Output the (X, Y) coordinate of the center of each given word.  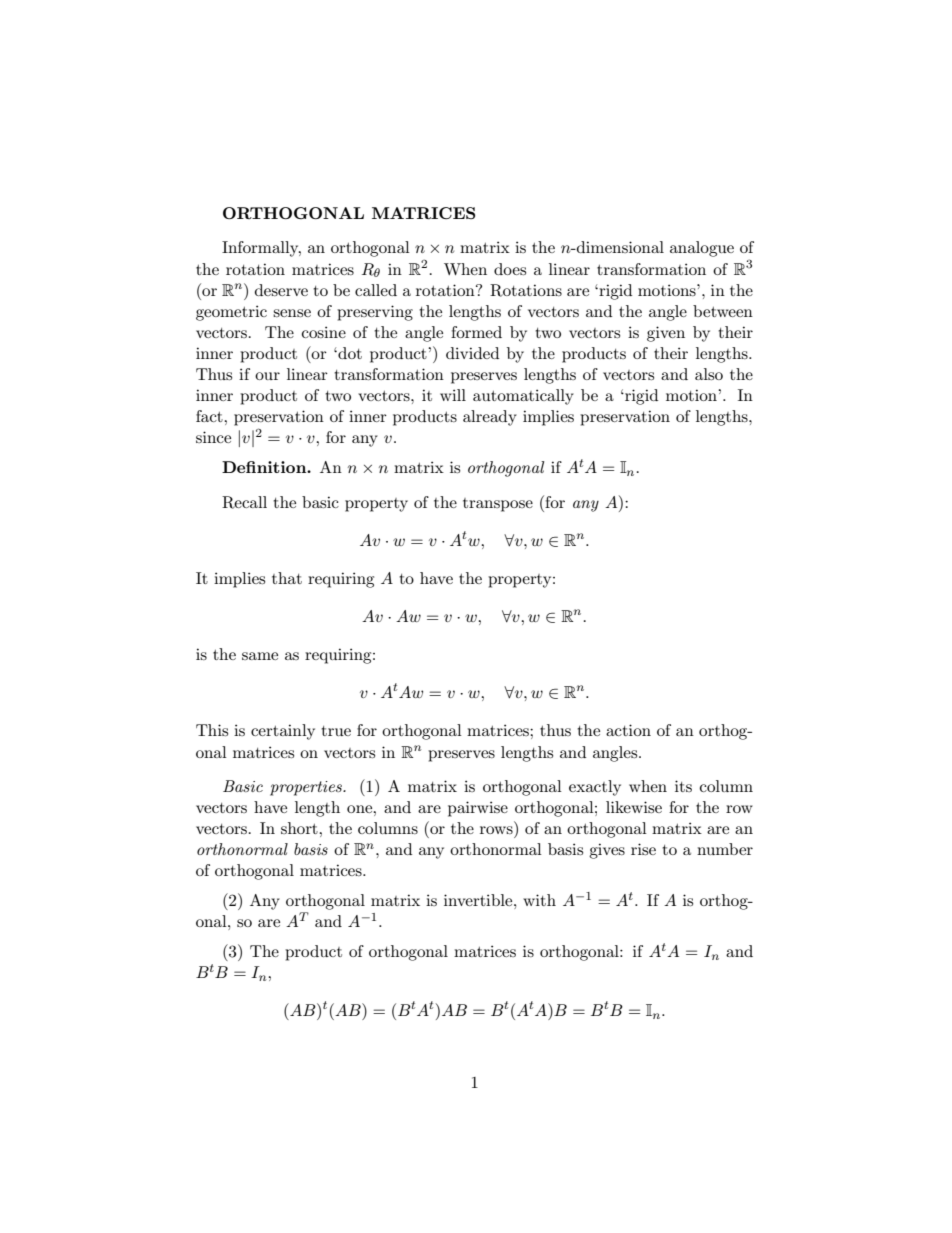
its (683, 786)
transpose (498, 505)
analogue (702, 249)
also (709, 374)
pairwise (478, 809)
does (510, 269)
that (287, 578)
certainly (283, 732)
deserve (281, 290)
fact (210, 416)
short (300, 828)
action (628, 730)
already (490, 418)
